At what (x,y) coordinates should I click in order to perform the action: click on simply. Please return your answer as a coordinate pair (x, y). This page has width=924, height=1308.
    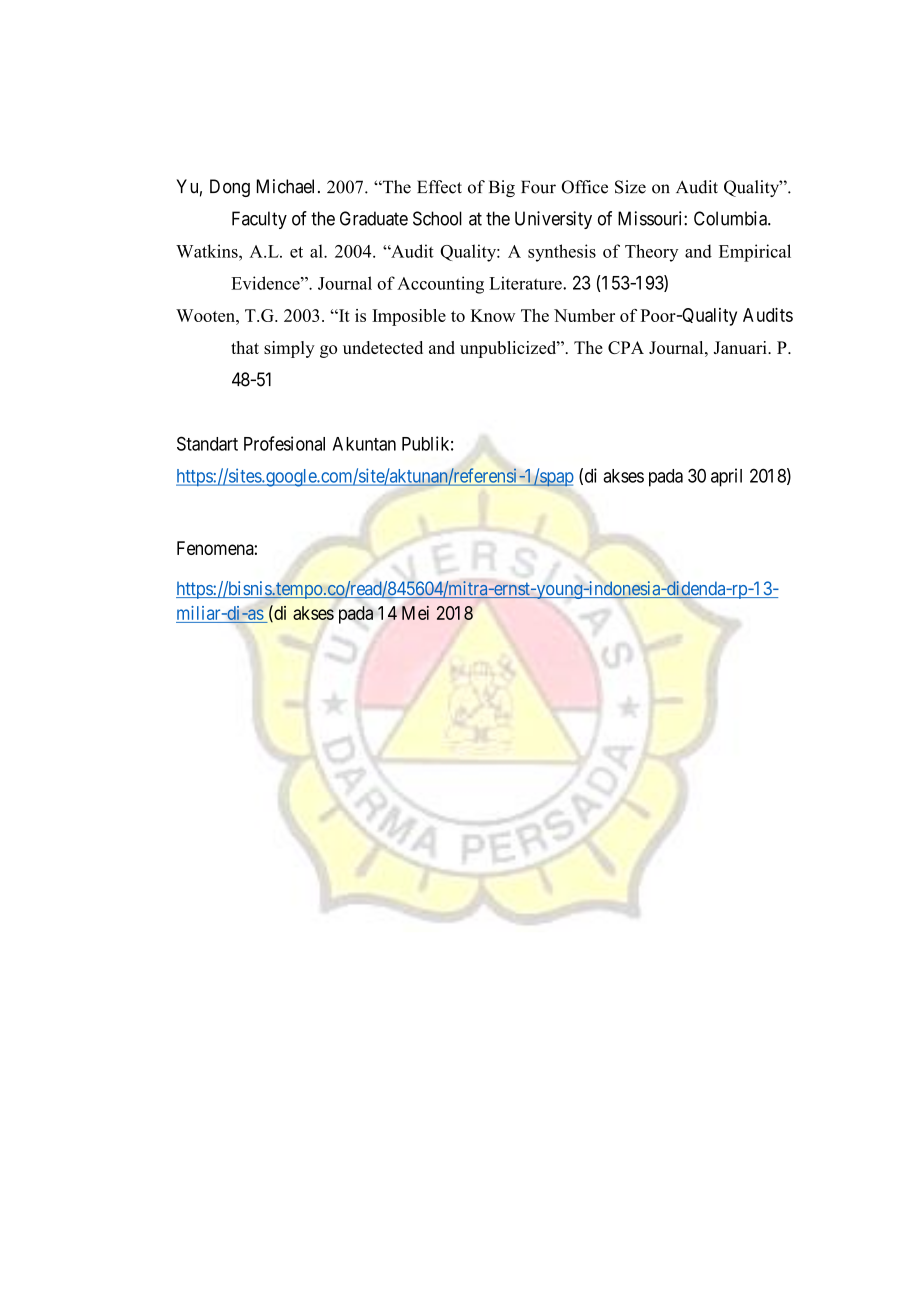
    Looking at the image, I should click on (289, 349).
